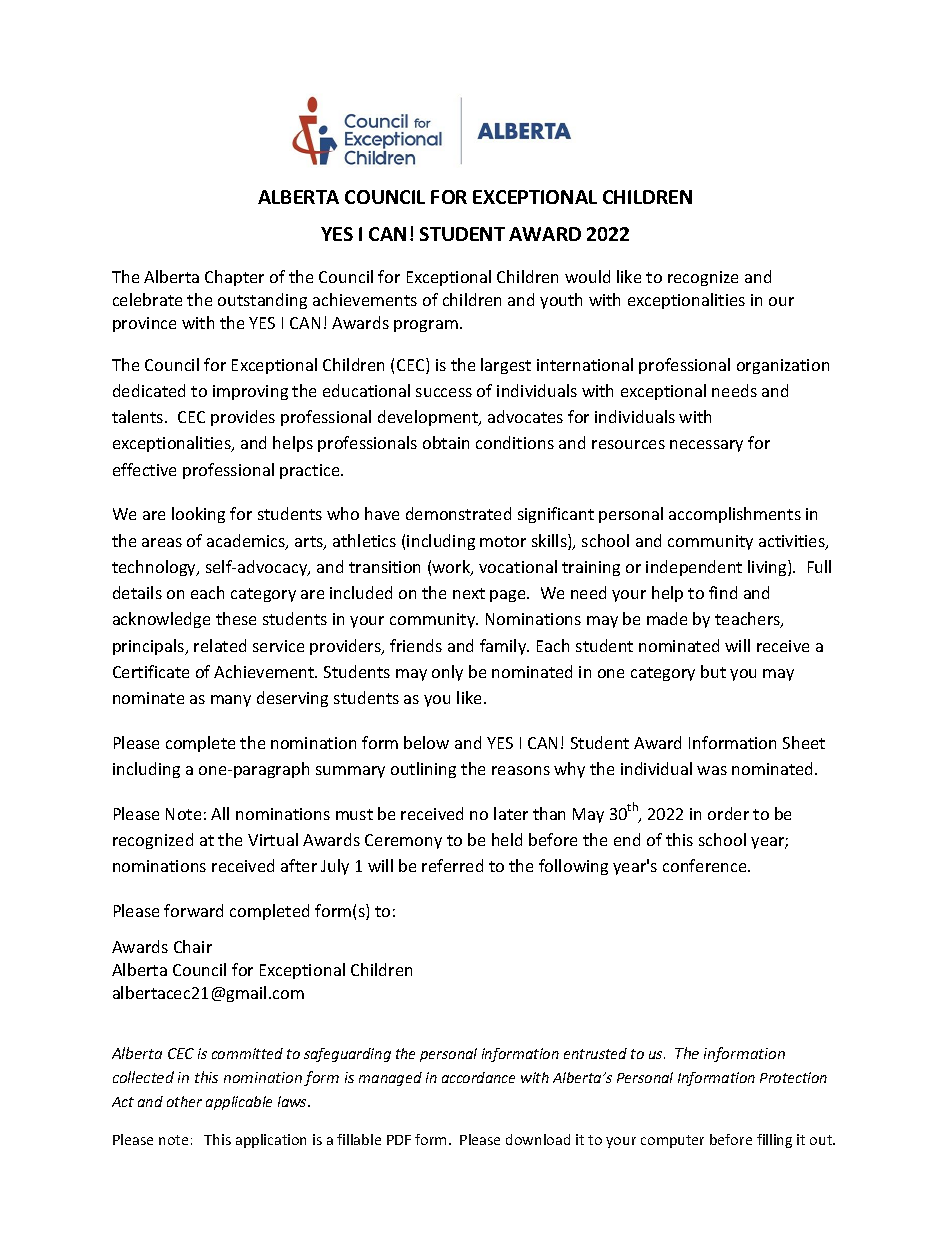  What do you see at coordinates (231, 701) in the screenshot?
I see `many` at bounding box center [231, 701].
